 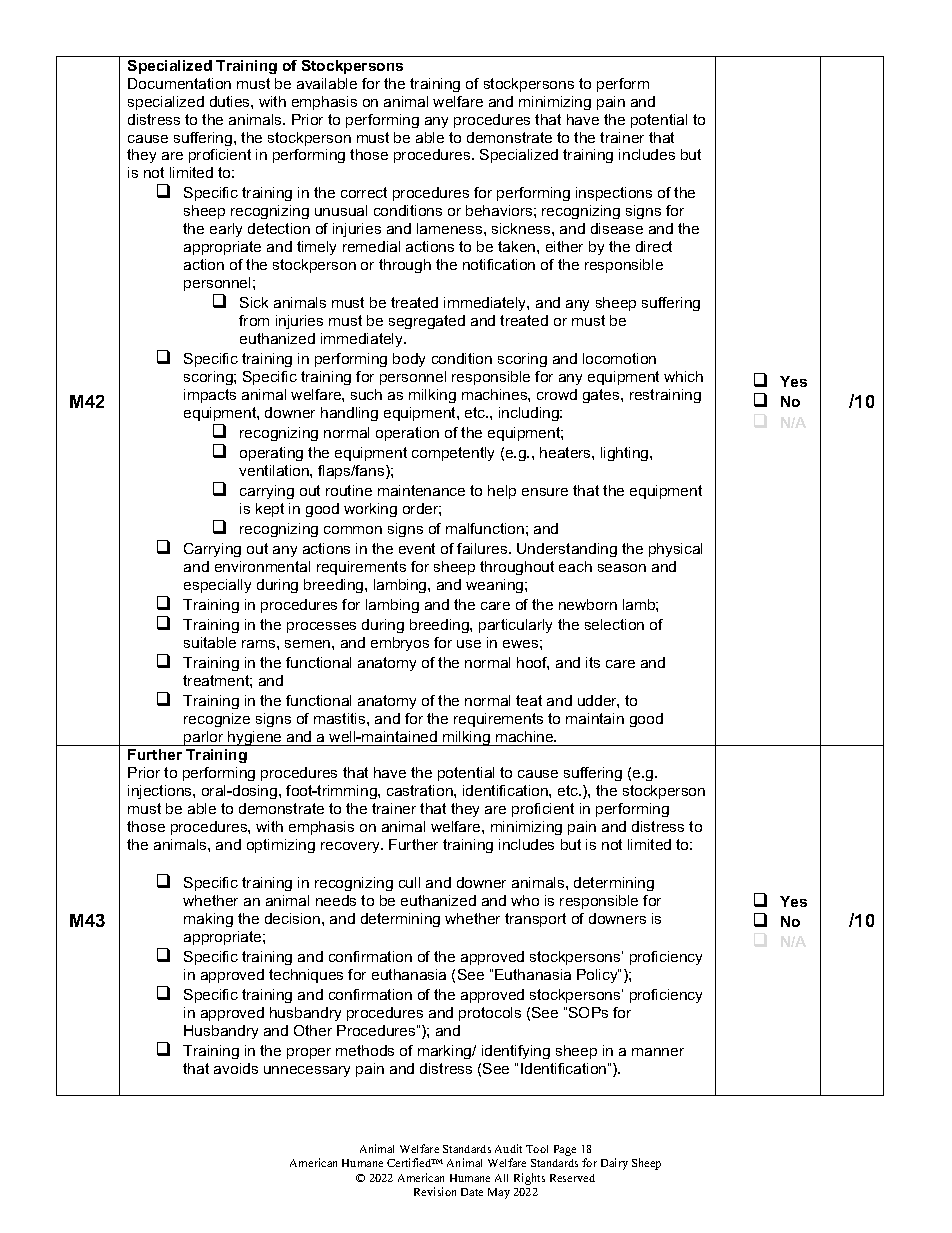 I want to click on correct, so click(x=364, y=192).
